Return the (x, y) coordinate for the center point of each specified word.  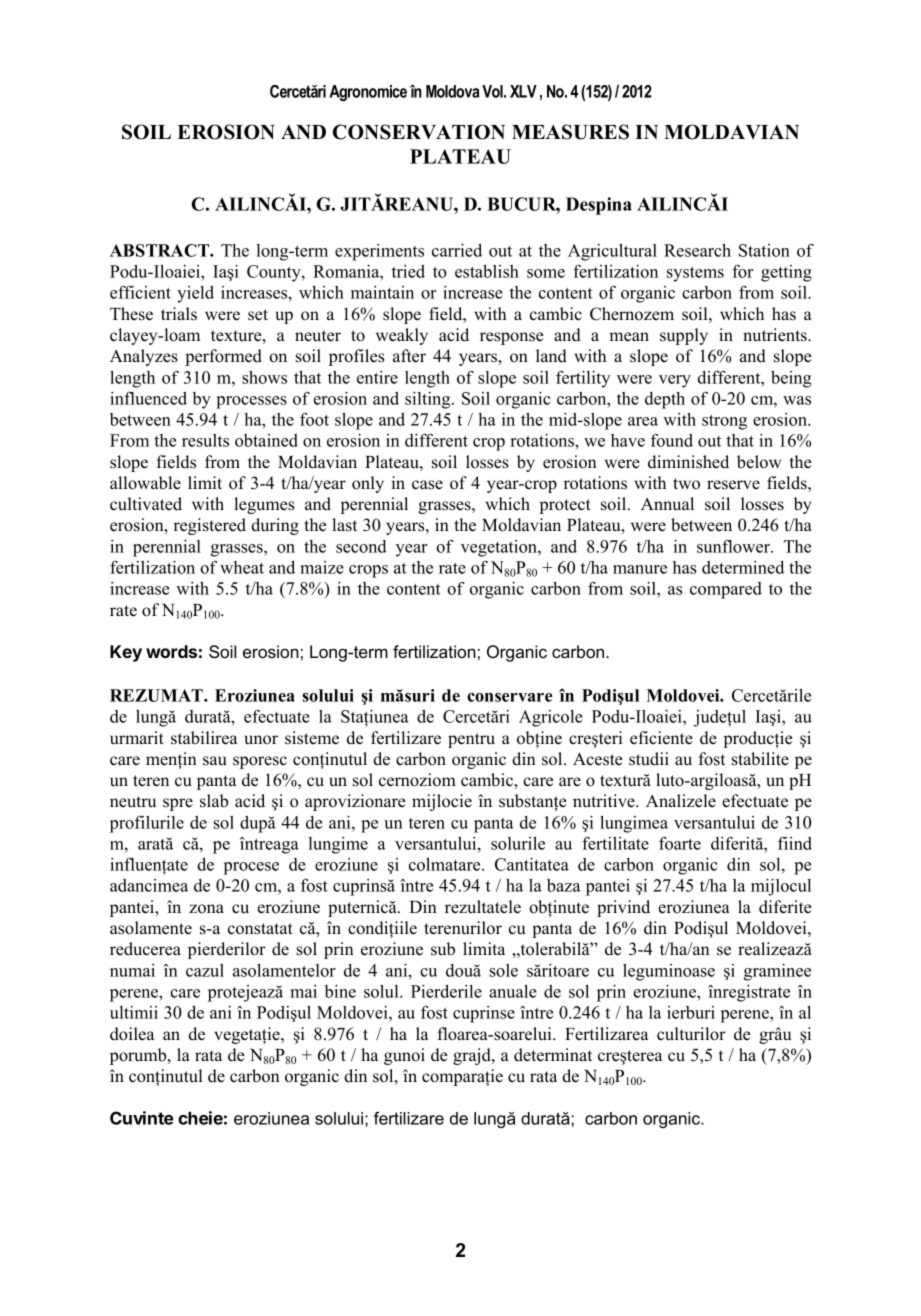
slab (214, 801)
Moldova (452, 91)
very (675, 381)
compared (726, 590)
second (361, 546)
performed (223, 357)
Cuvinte (142, 1118)
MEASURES (570, 132)
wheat (242, 567)
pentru (471, 740)
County (275, 273)
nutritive (605, 801)
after (409, 356)
